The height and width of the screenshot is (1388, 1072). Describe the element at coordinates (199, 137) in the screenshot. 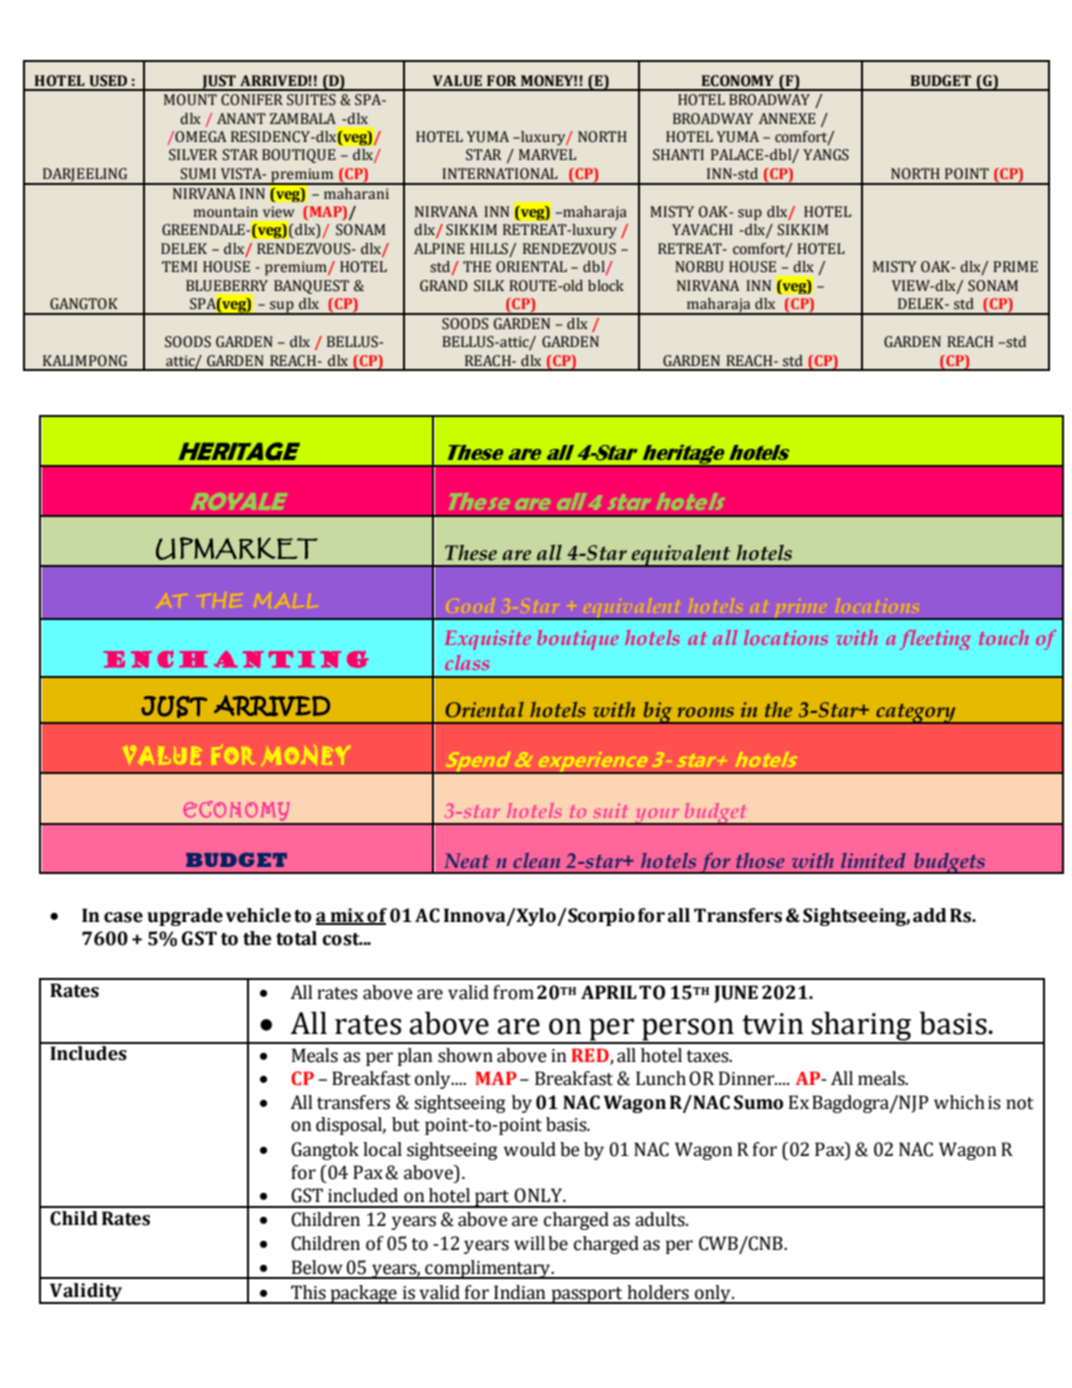

I see `OMEGA` at that location.
